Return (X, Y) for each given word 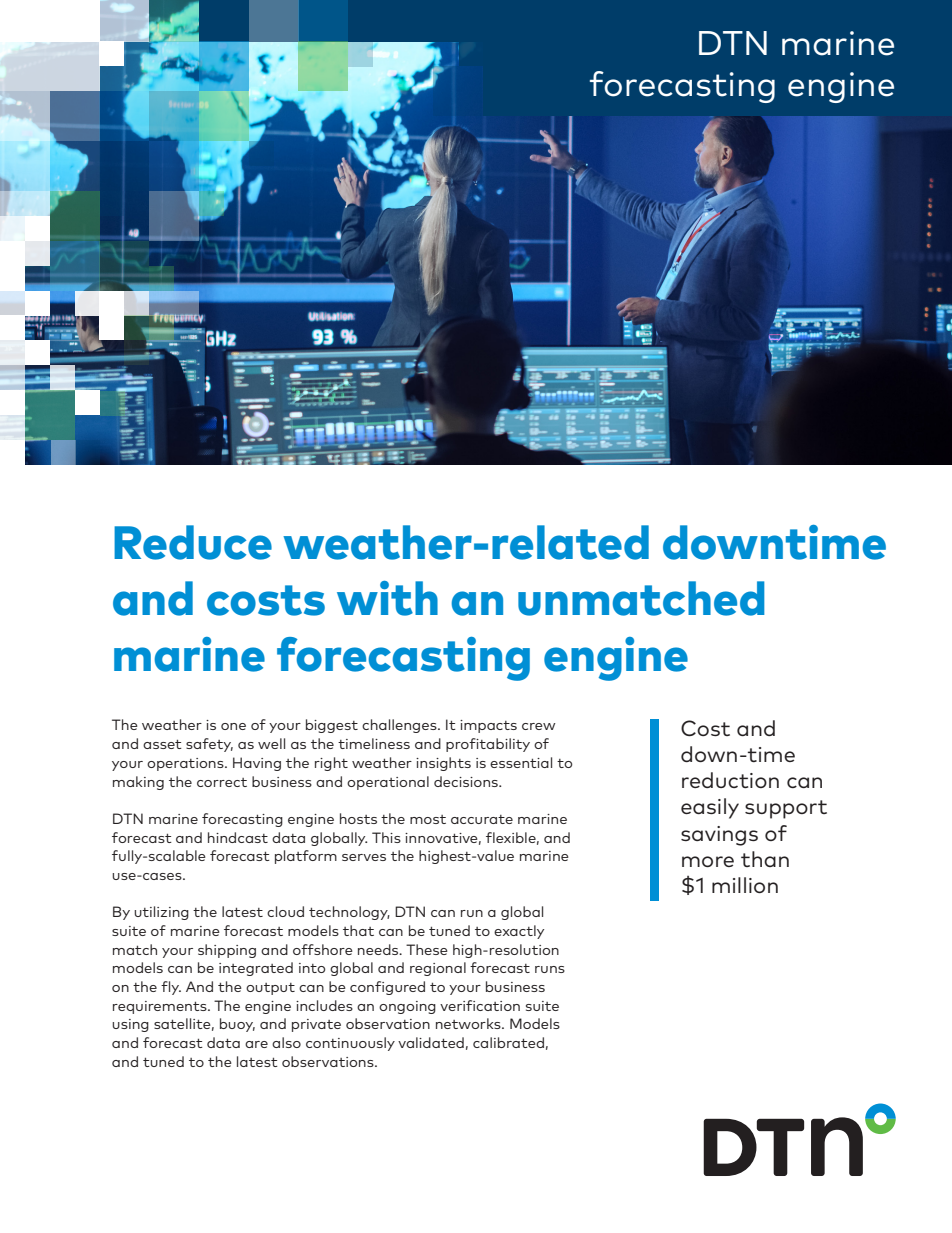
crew (539, 726)
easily (710, 808)
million (745, 885)
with (387, 598)
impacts (488, 726)
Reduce (193, 542)
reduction (730, 780)
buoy (237, 1025)
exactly (519, 932)
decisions (467, 781)
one (233, 726)
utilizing (161, 913)
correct (222, 782)
